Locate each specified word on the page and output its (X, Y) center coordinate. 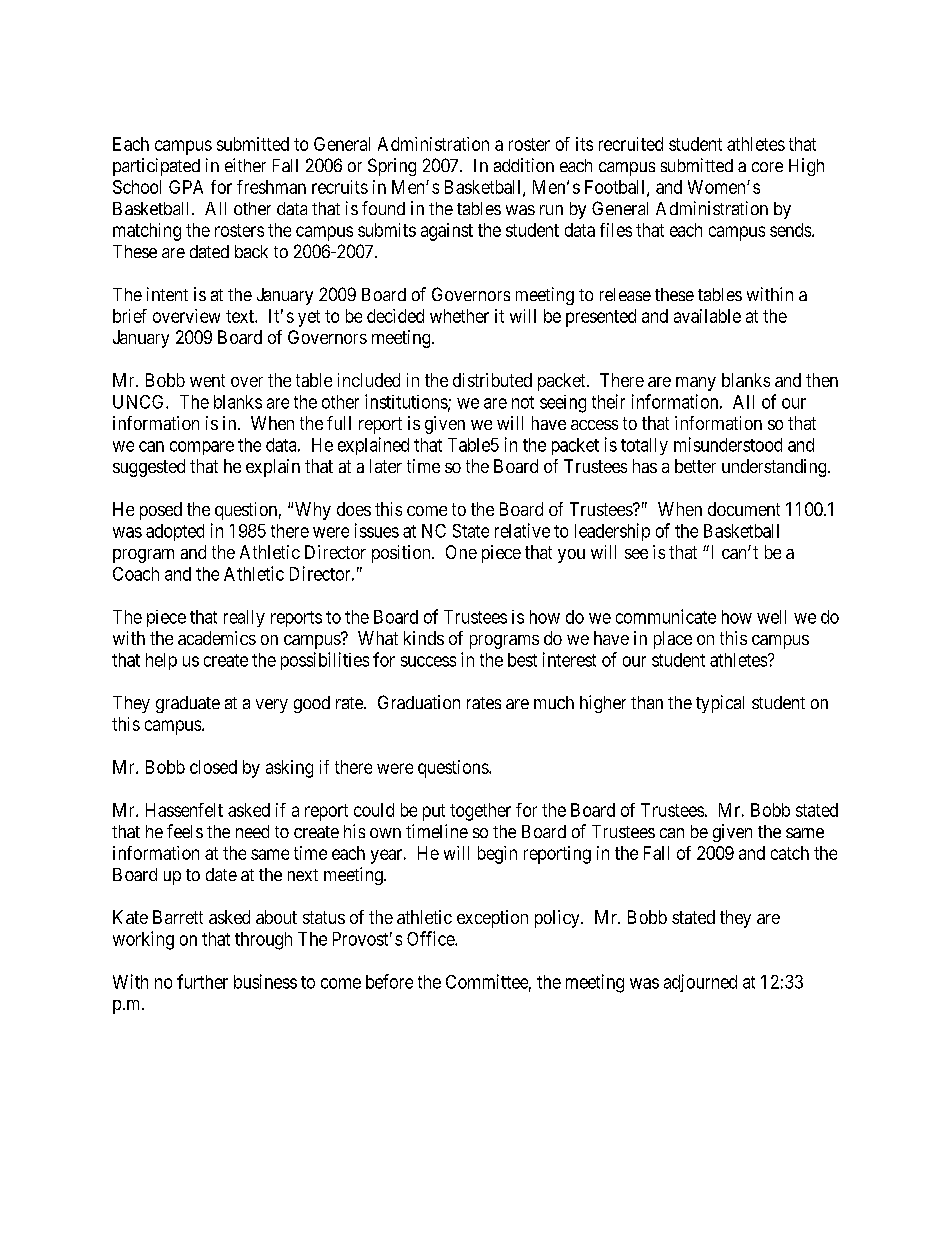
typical (720, 704)
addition (524, 165)
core (767, 167)
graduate (188, 704)
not (523, 402)
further (202, 981)
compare (202, 448)
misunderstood (728, 444)
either (245, 165)
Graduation (419, 702)
